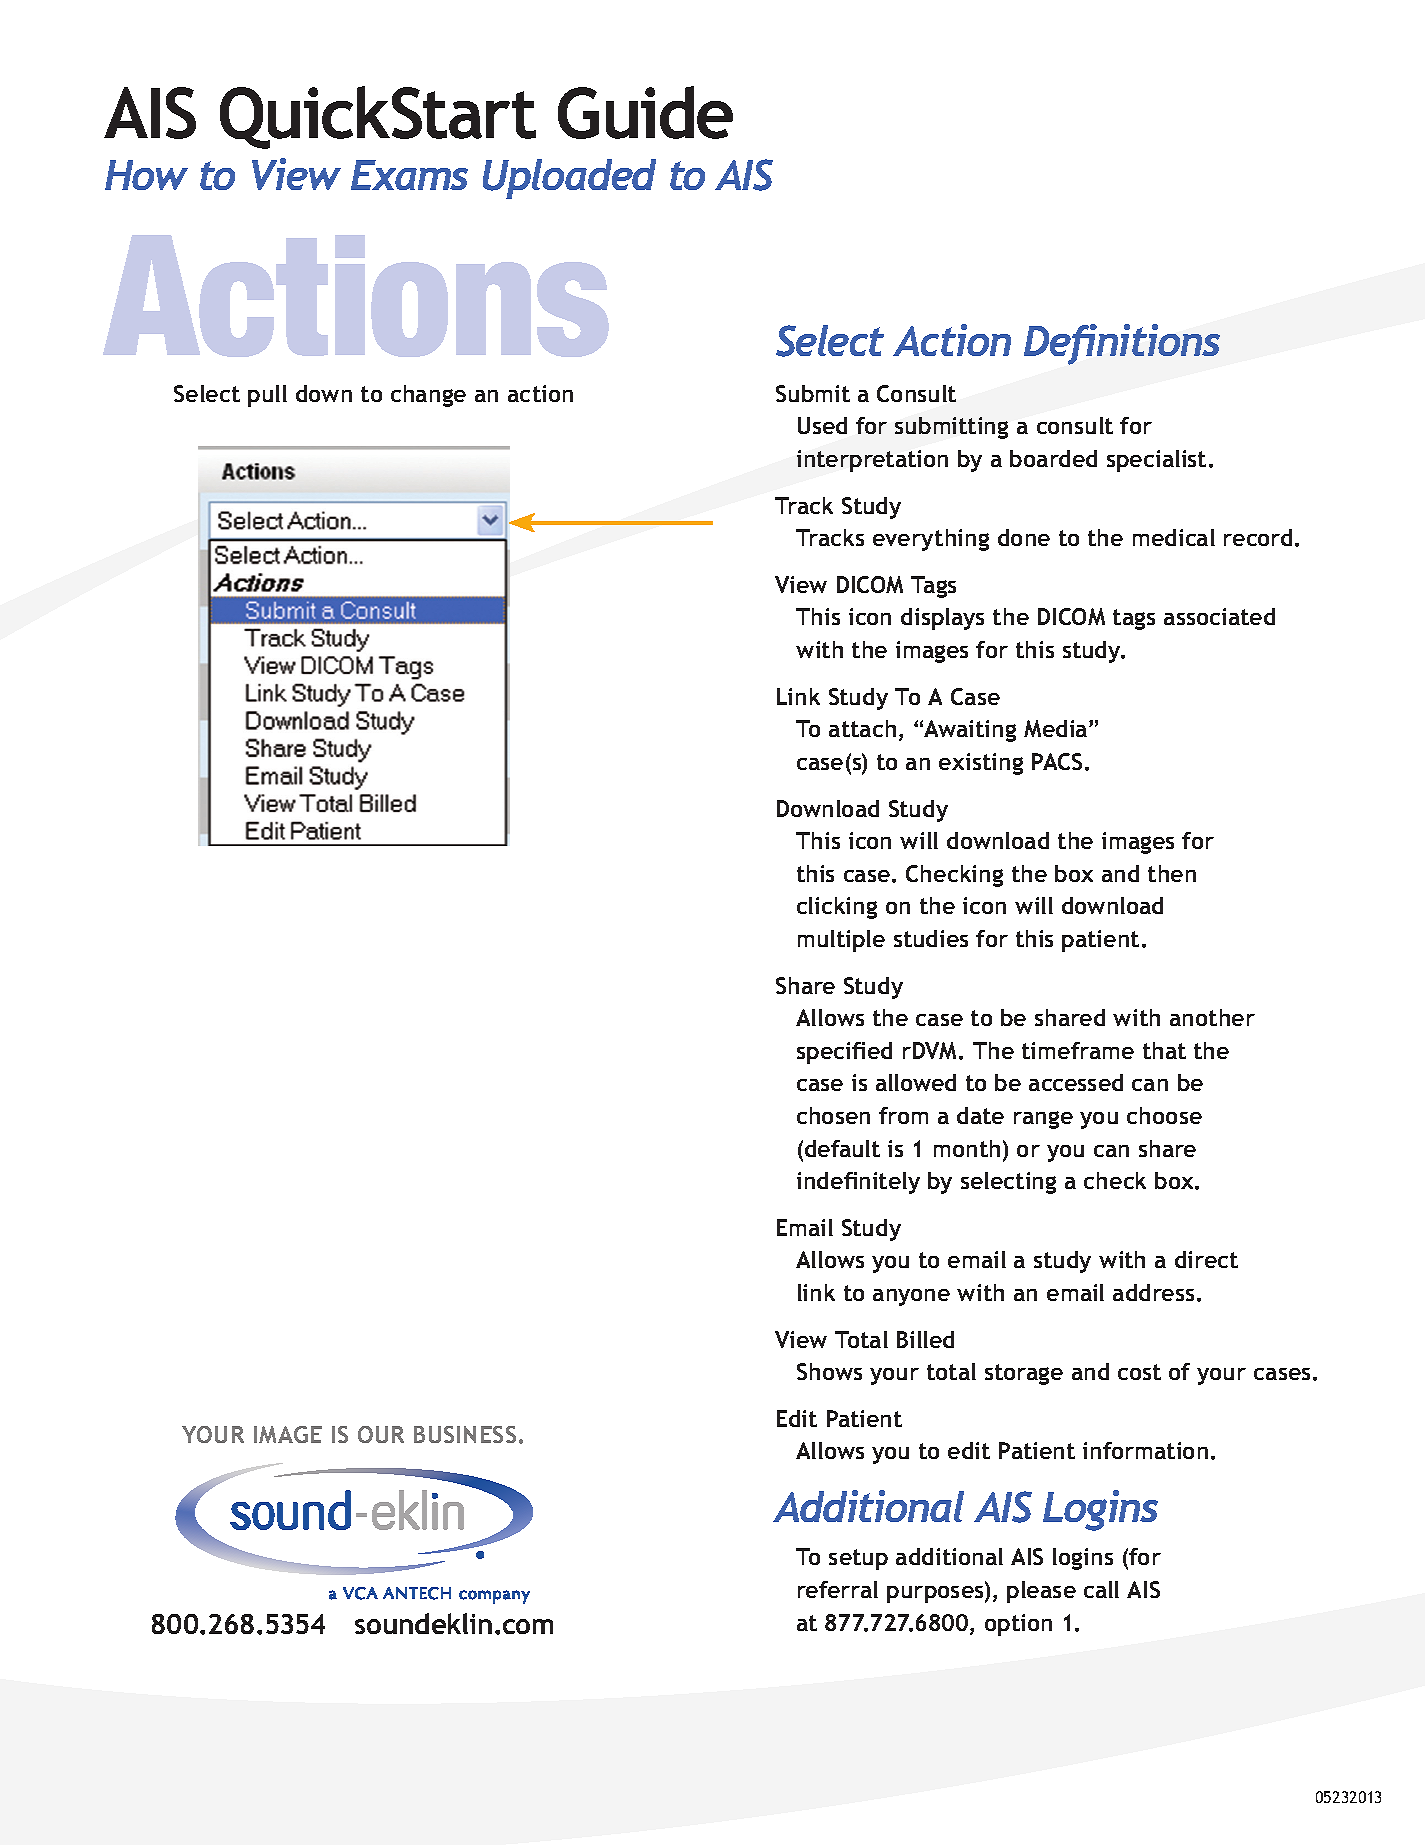  What do you see at coordinates (409, 175) in the screenshot?
I see `Exams` at bounding box center [409, 175].
